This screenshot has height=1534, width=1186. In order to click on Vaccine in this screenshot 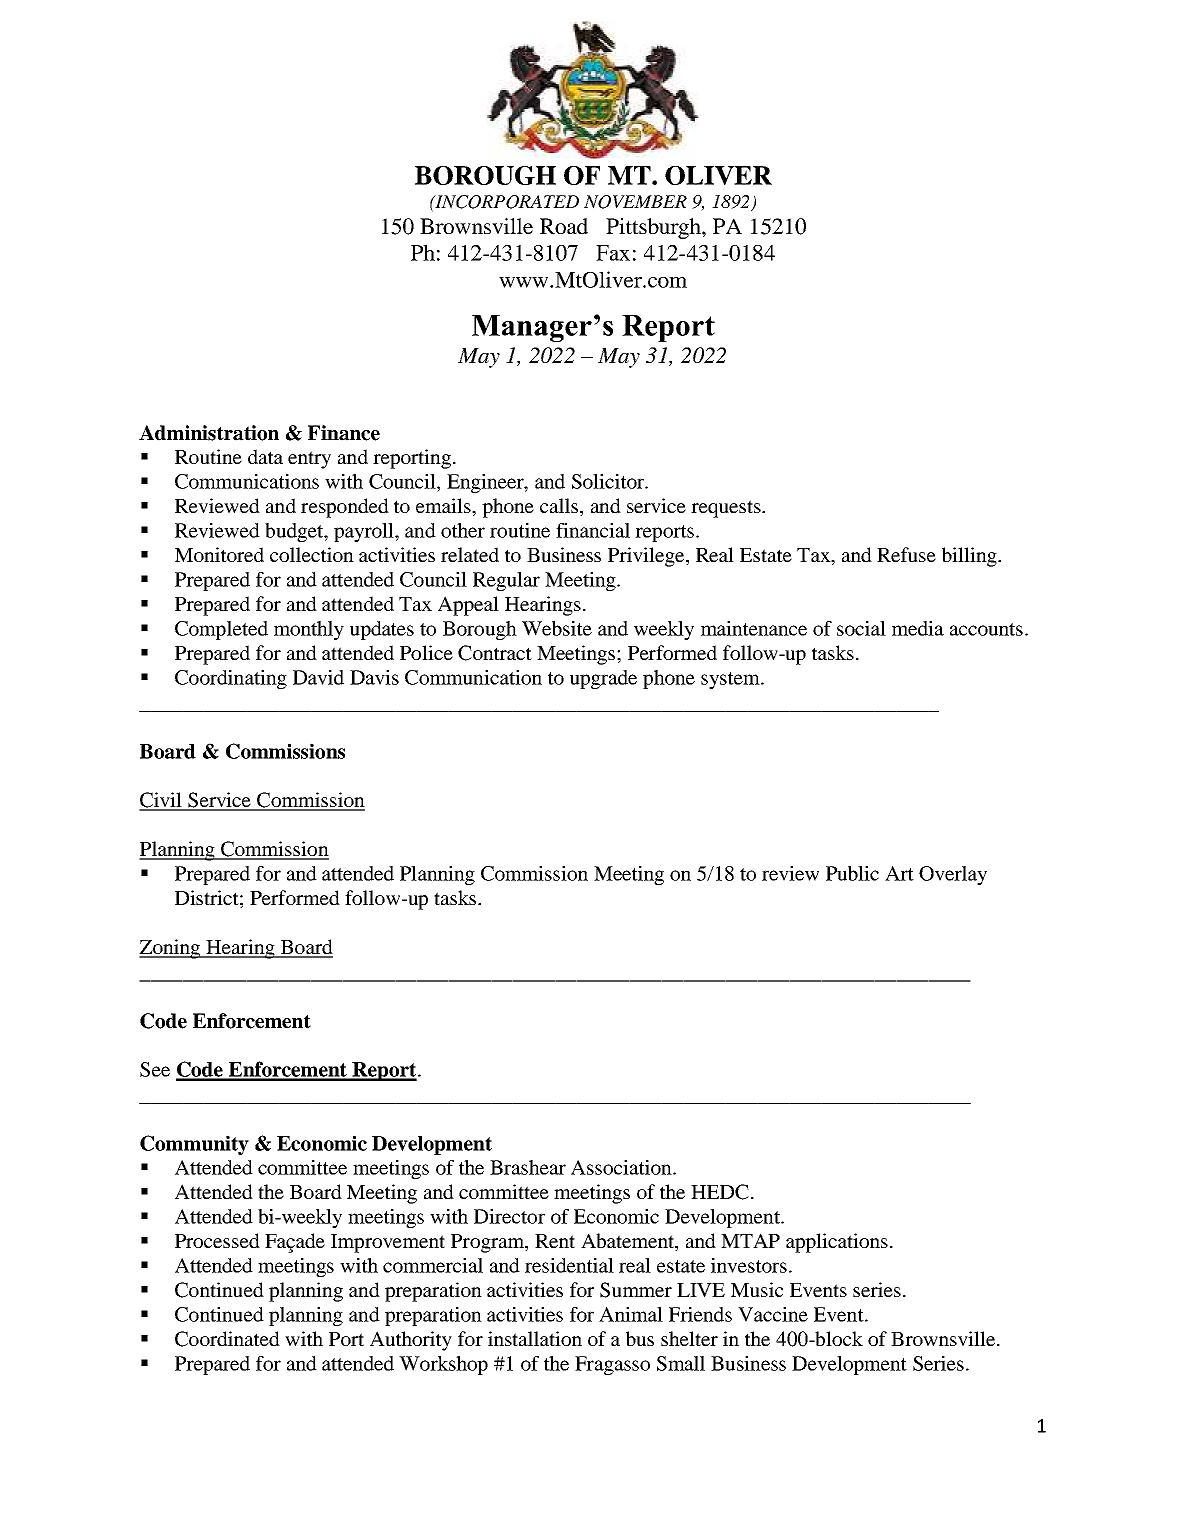, I will do `click(773, 1314)`.
